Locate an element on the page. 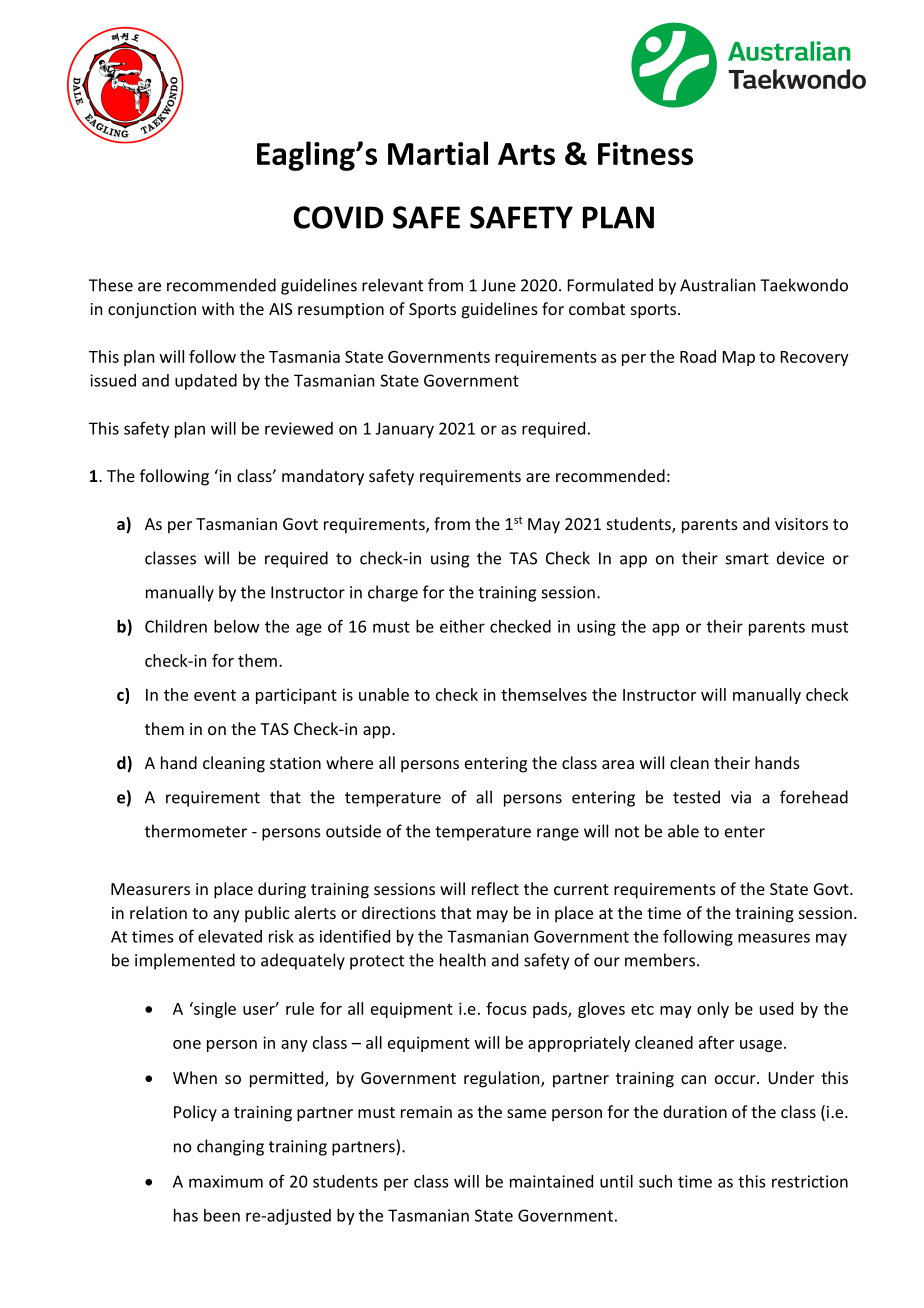  range is located at coordinates (558, 834).
